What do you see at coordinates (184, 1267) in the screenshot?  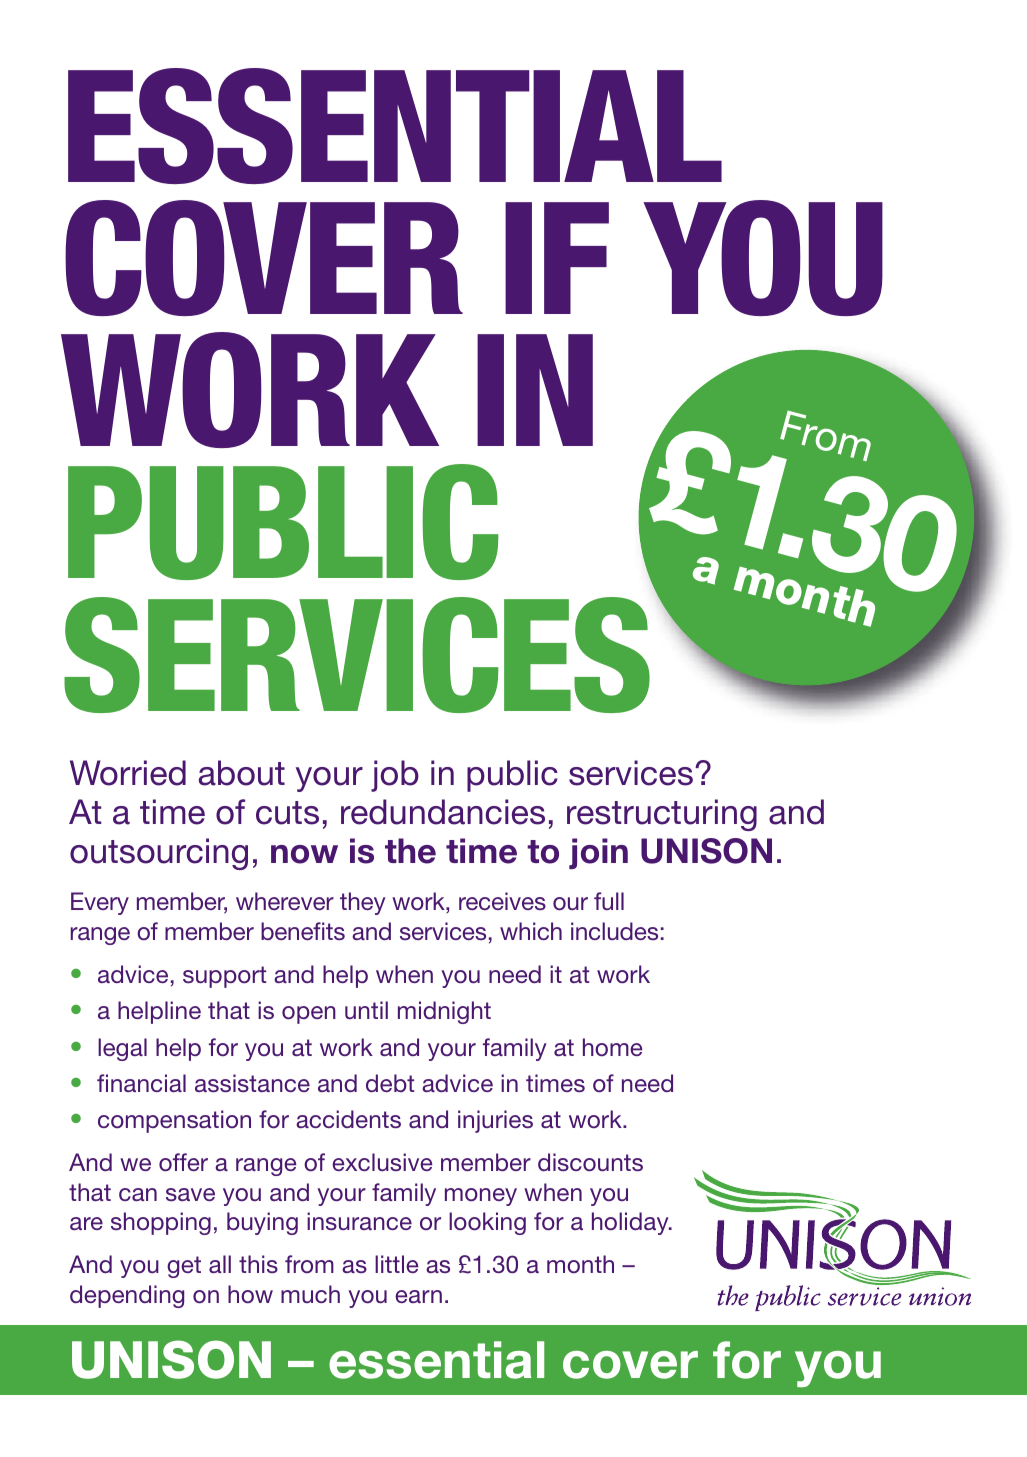 I see `get` at bounding box center [184, 1267].
